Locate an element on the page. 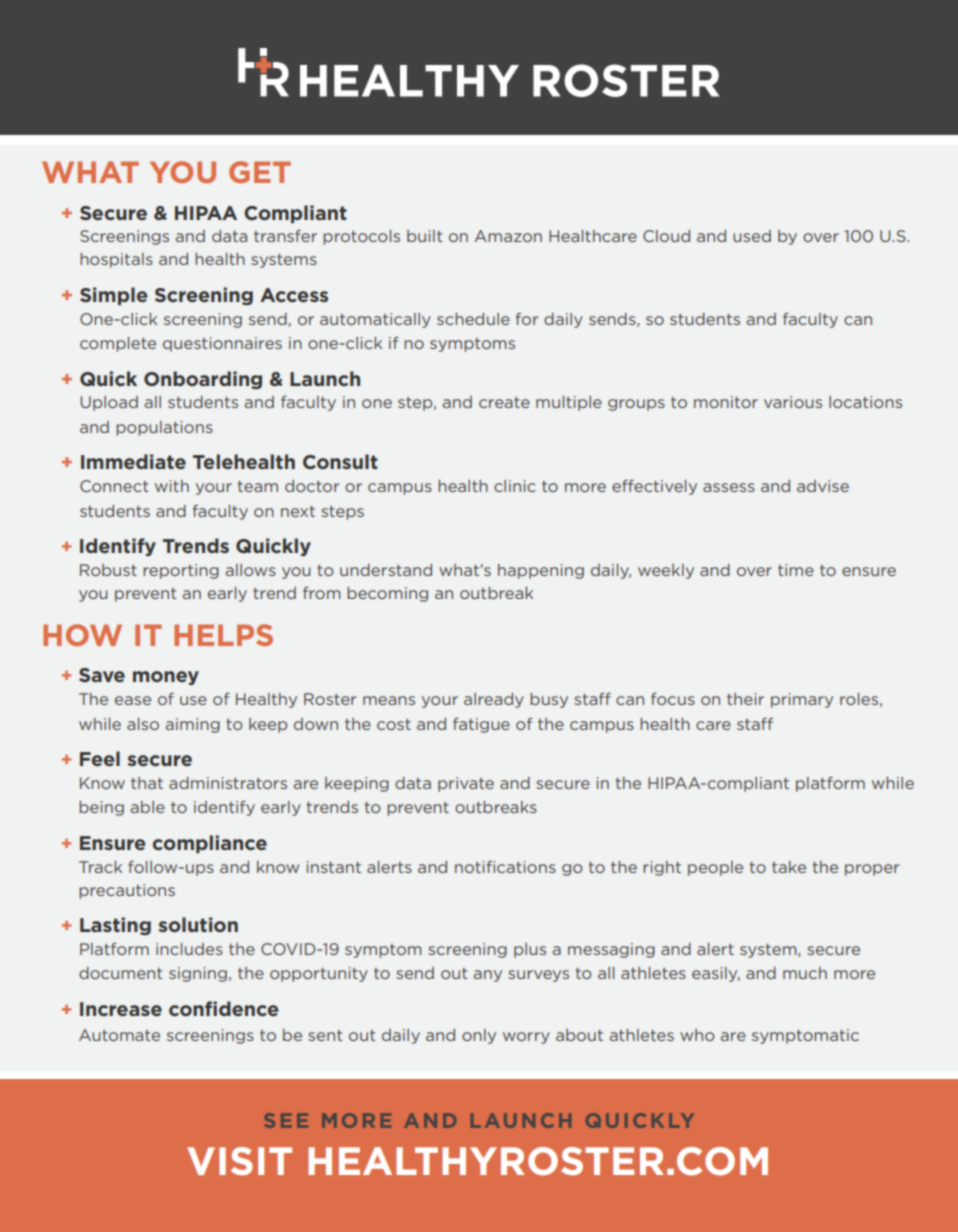 This image has height=1232, width=958. used is located at coordinates (752, 236).
